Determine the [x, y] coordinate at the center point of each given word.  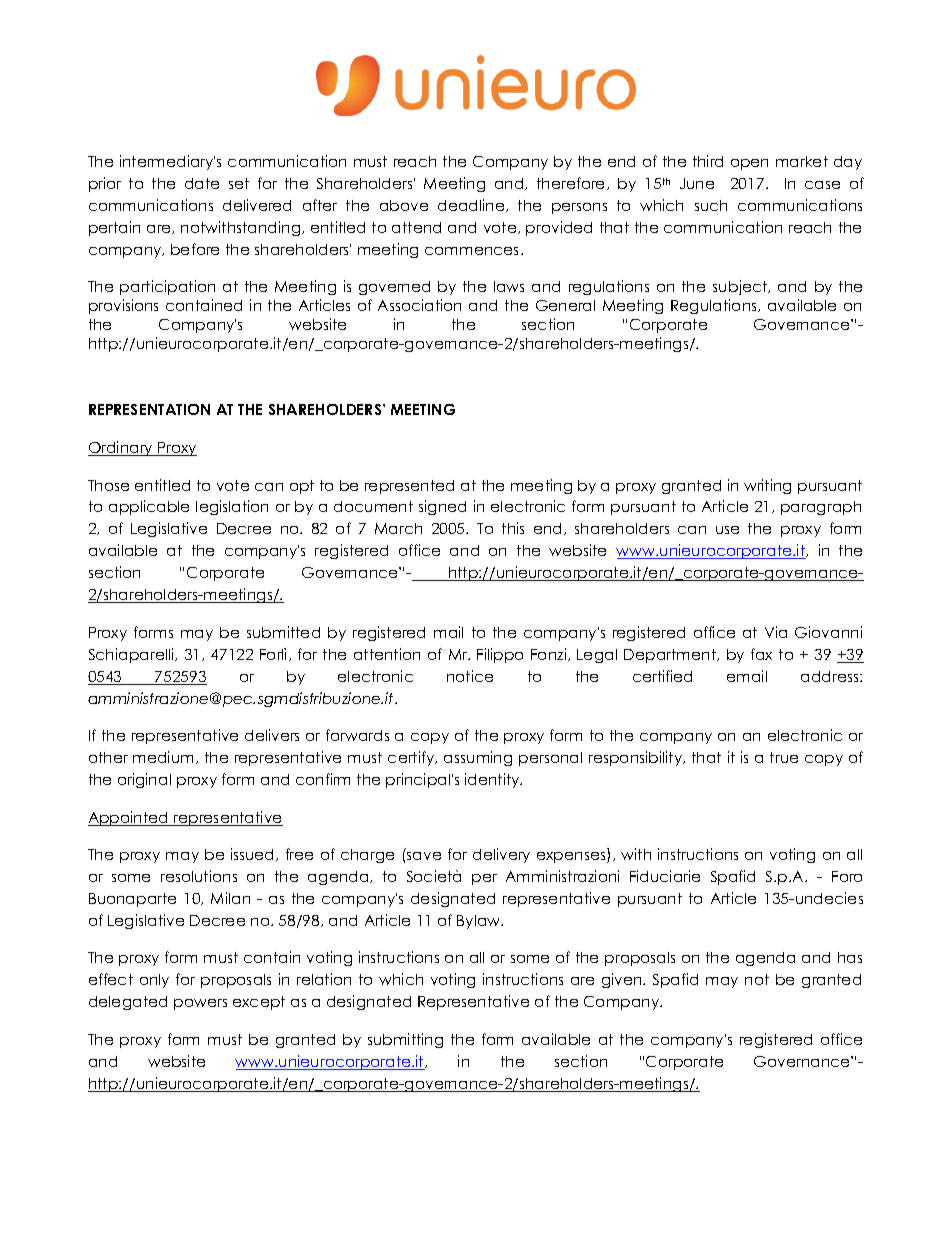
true [784, 757]
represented [409, 487]
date [202, 183]
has [850, 957]
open [749, 164]
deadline [472, 205]
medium [163, 757]
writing [767, 486]
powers [200, 1004]
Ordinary [121, 448]
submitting [405, 1040]
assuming [478, 758]
